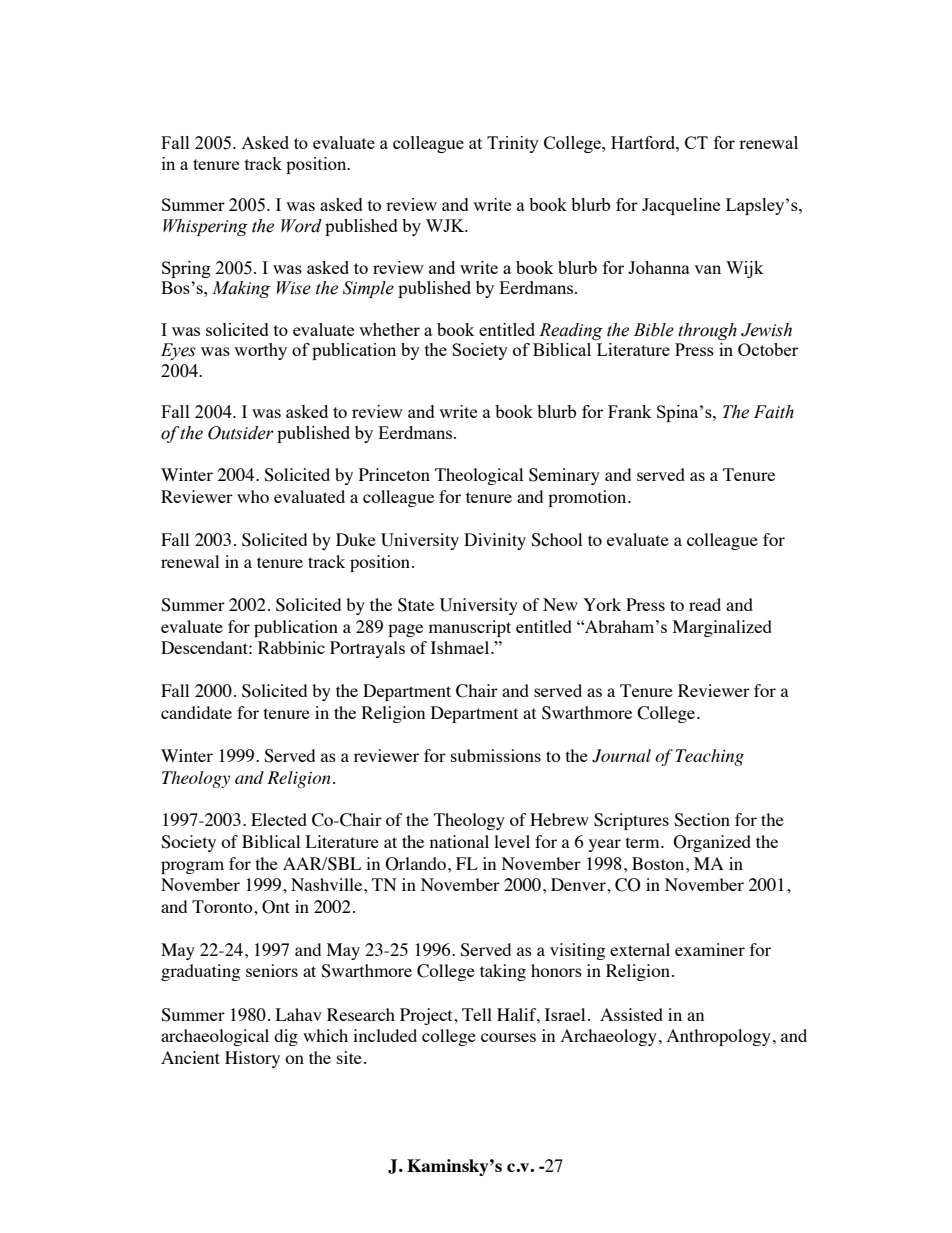 The image size is (952, 1233). Describe the element at coordinates (479, 476) in the screenshot. I see `Theological` at that location.
